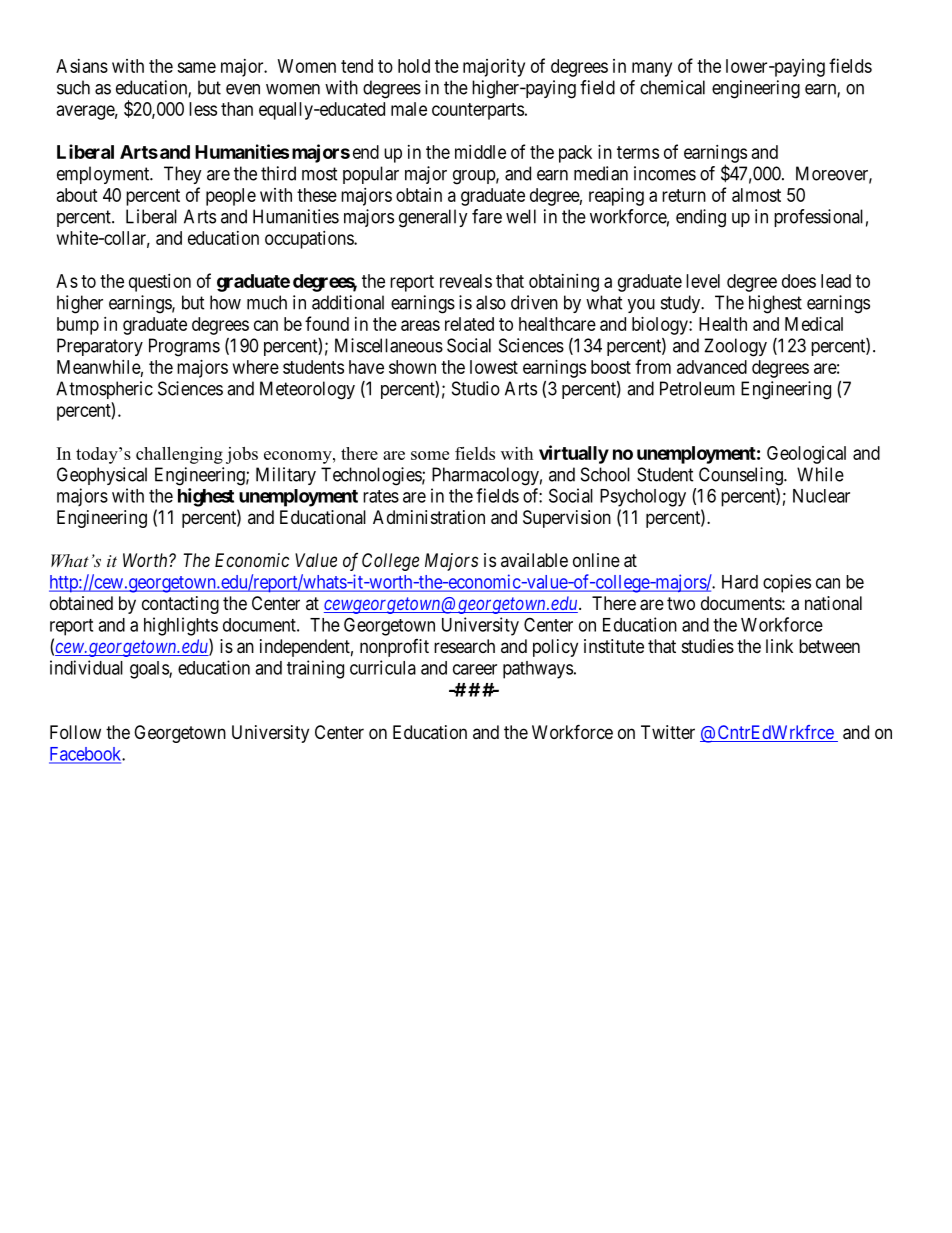 This screenshot has height=1233, width=952. Describe the element at coordinates (102, 476) in the screenshot. I see `Geophysical` at that location.
